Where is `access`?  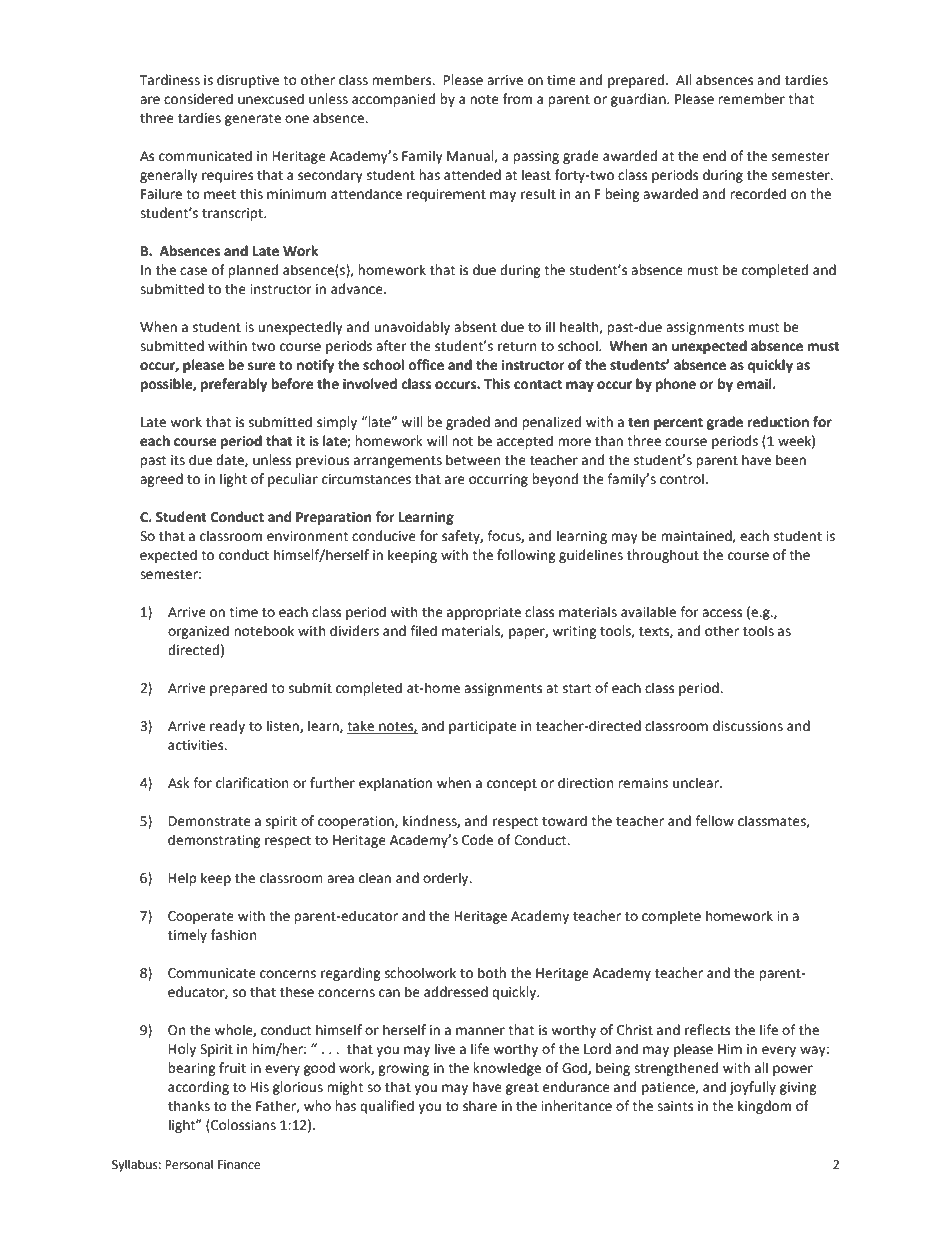
access is located at coordinates (722, 613).
